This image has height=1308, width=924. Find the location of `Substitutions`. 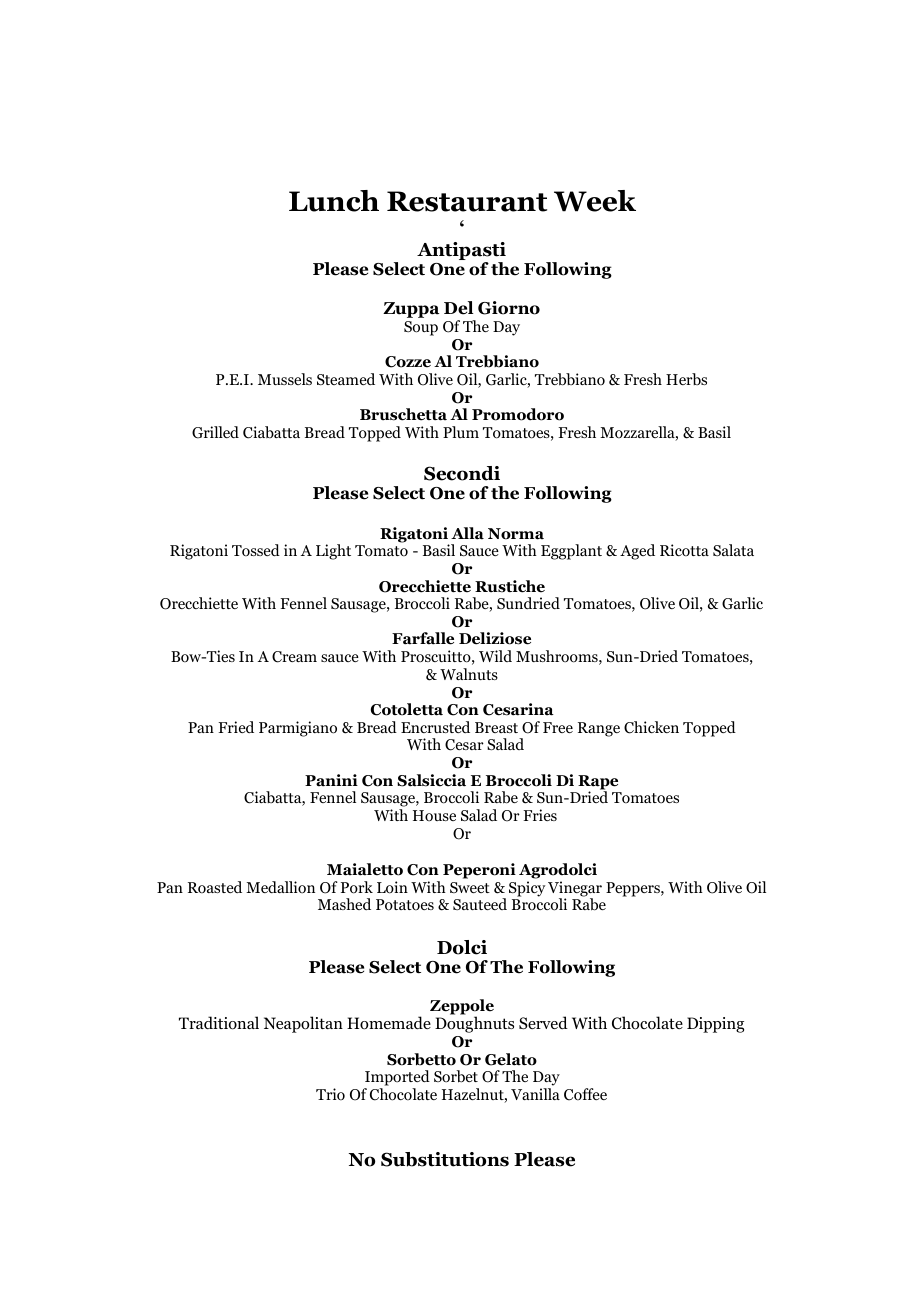

Substitutions is located at coordinates (445, 1159).
